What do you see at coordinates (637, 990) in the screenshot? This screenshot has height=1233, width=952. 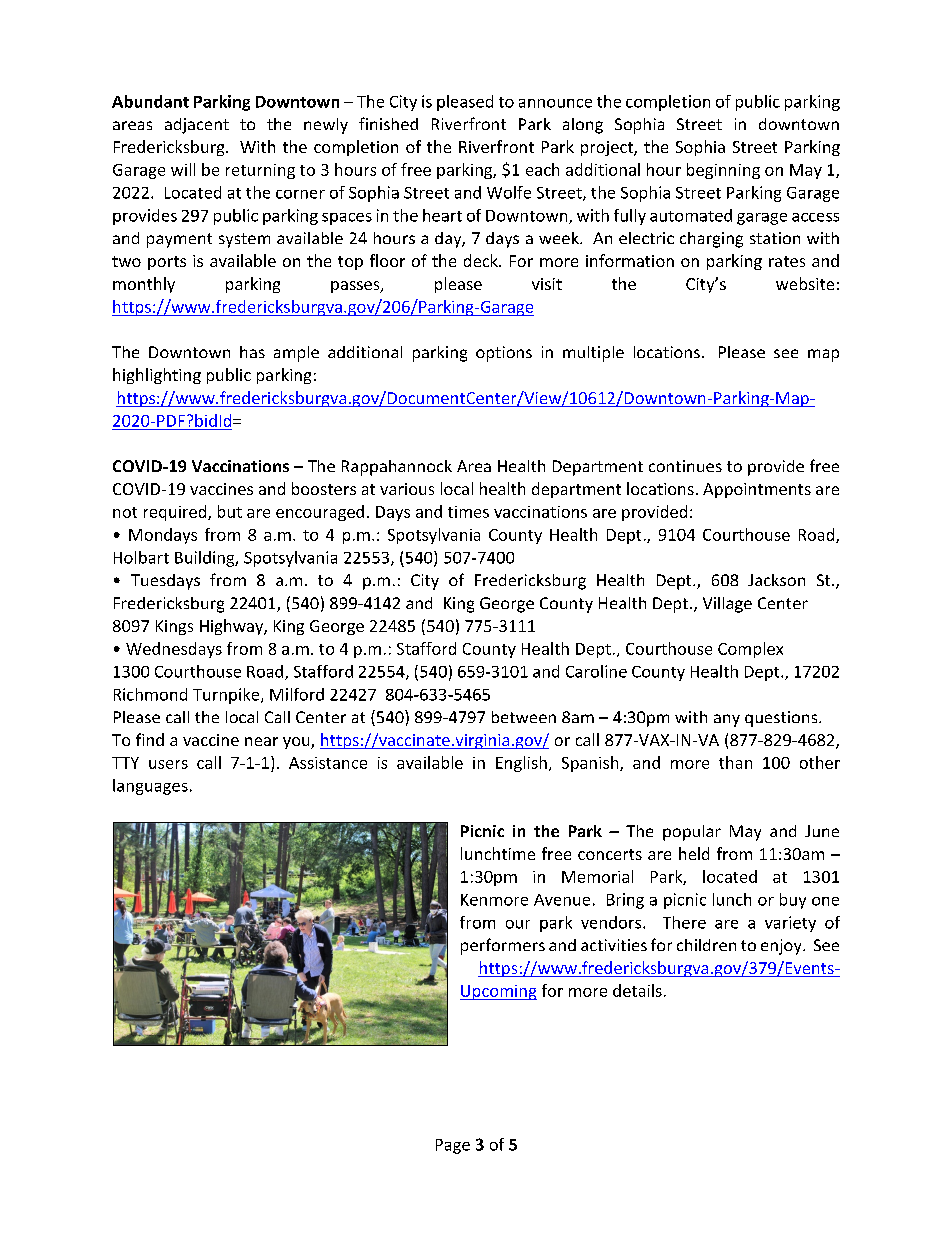 I see `details` at bounding box center [637, 990].
